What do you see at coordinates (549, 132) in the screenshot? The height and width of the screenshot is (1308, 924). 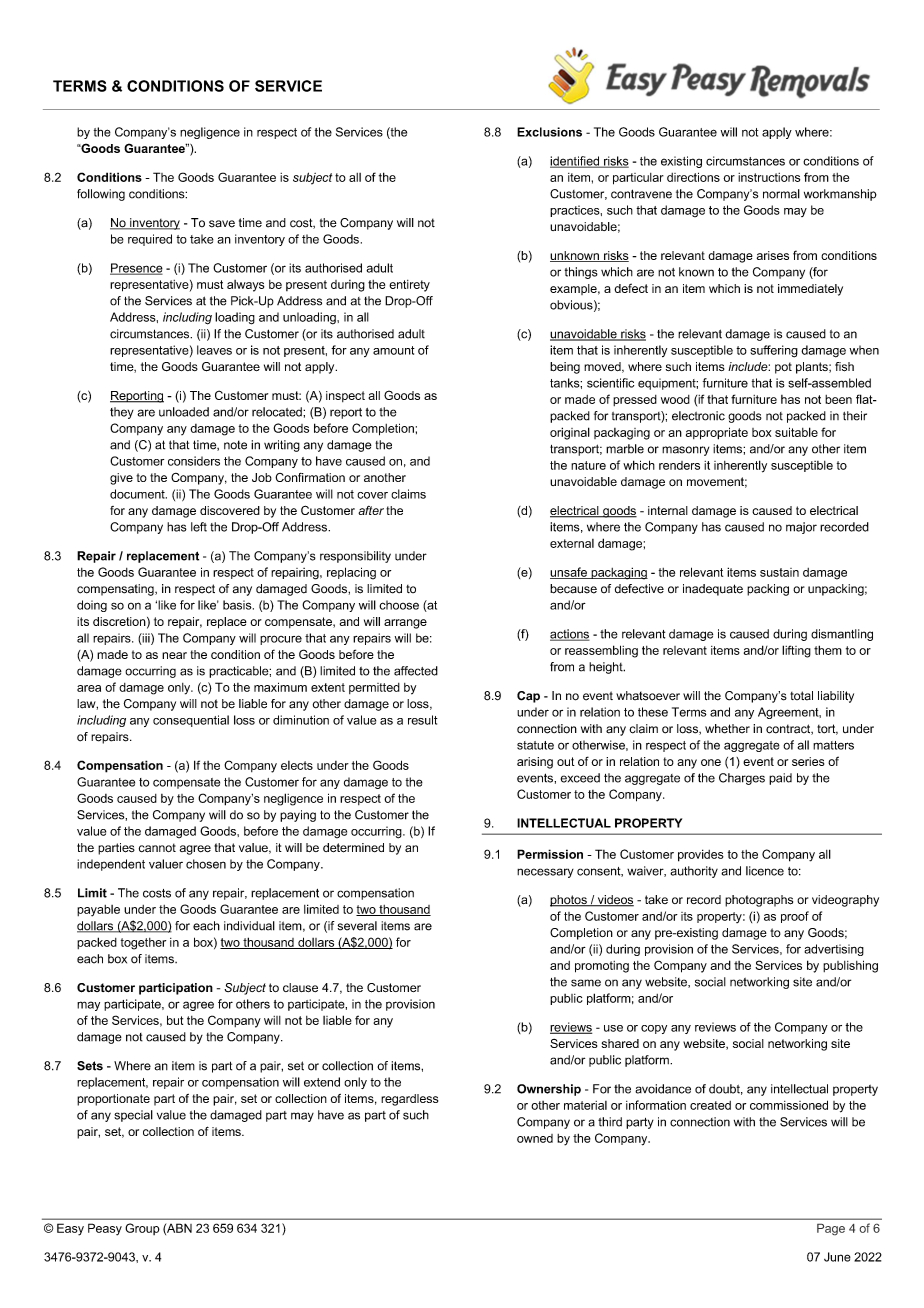 I see `Exclusions` at bounding box center [549, 132].
